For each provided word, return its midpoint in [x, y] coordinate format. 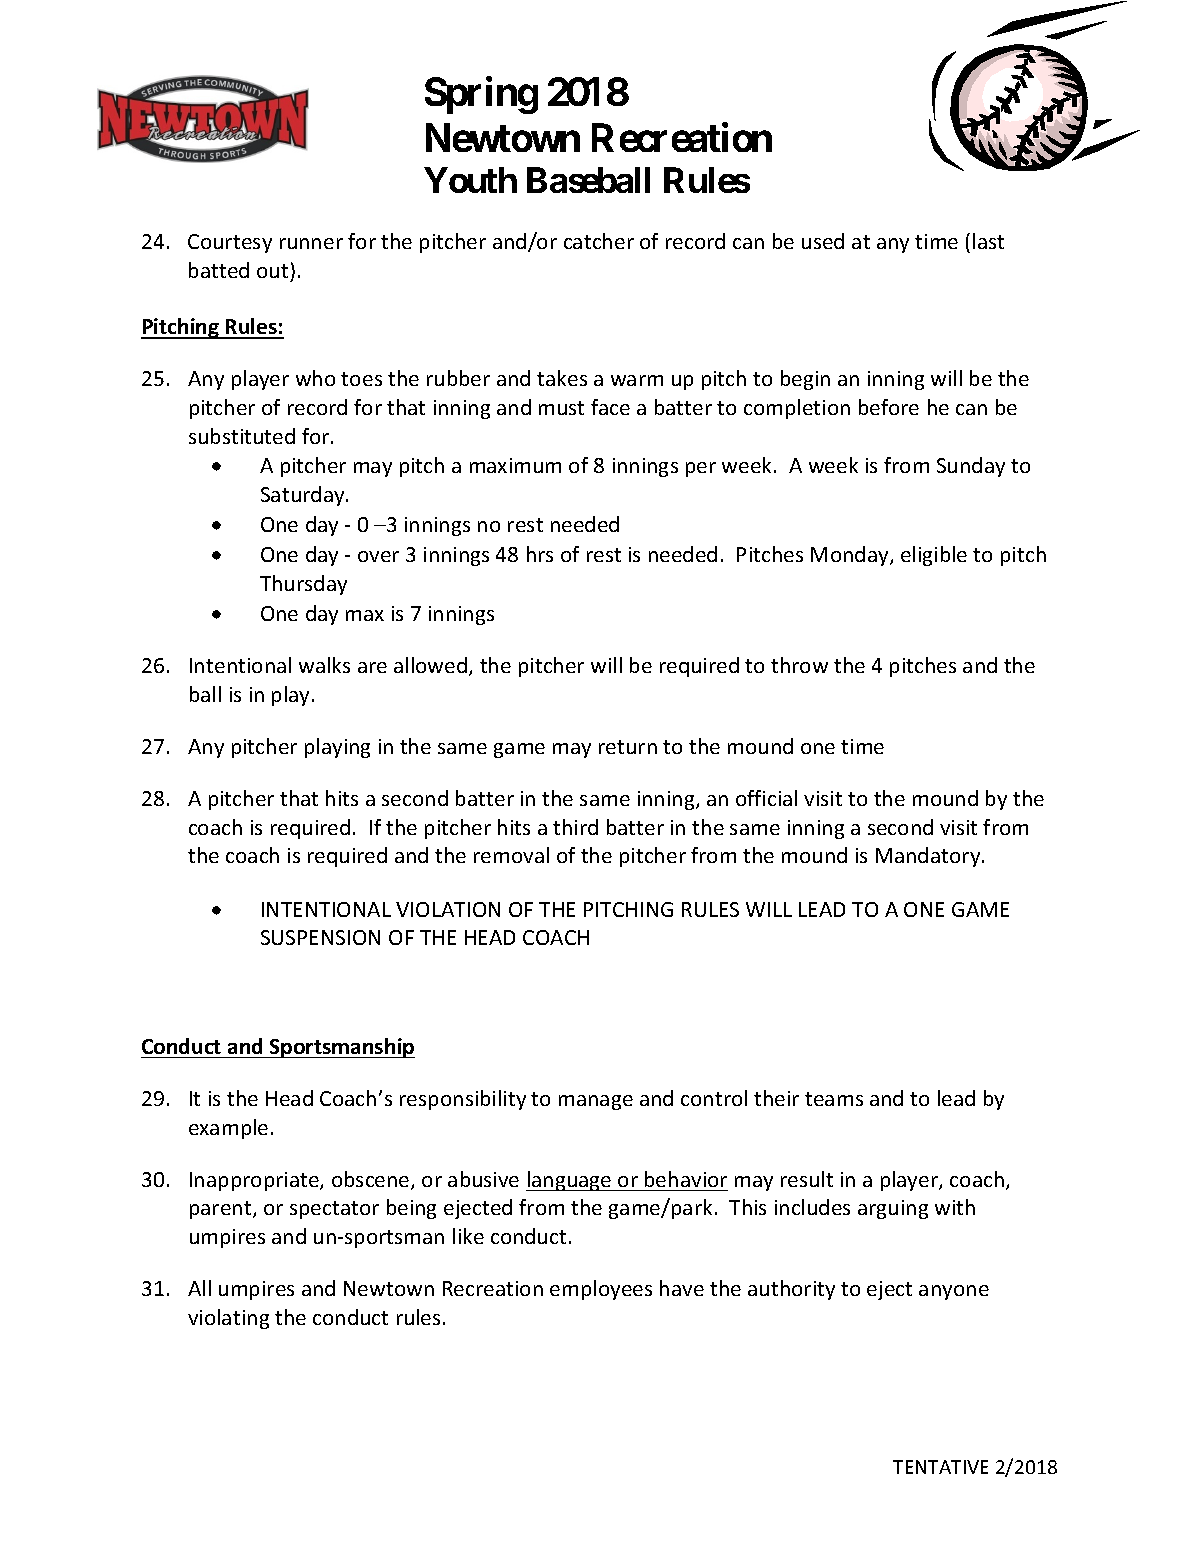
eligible [934, 556]
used [823, 241]
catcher [599, 241]
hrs [540, 554]
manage [596, 1102]
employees [601, 1290]
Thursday [303, 585]
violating [228, 1319]
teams [834, 1099]
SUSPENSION [320, 937]
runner [311, 243]
